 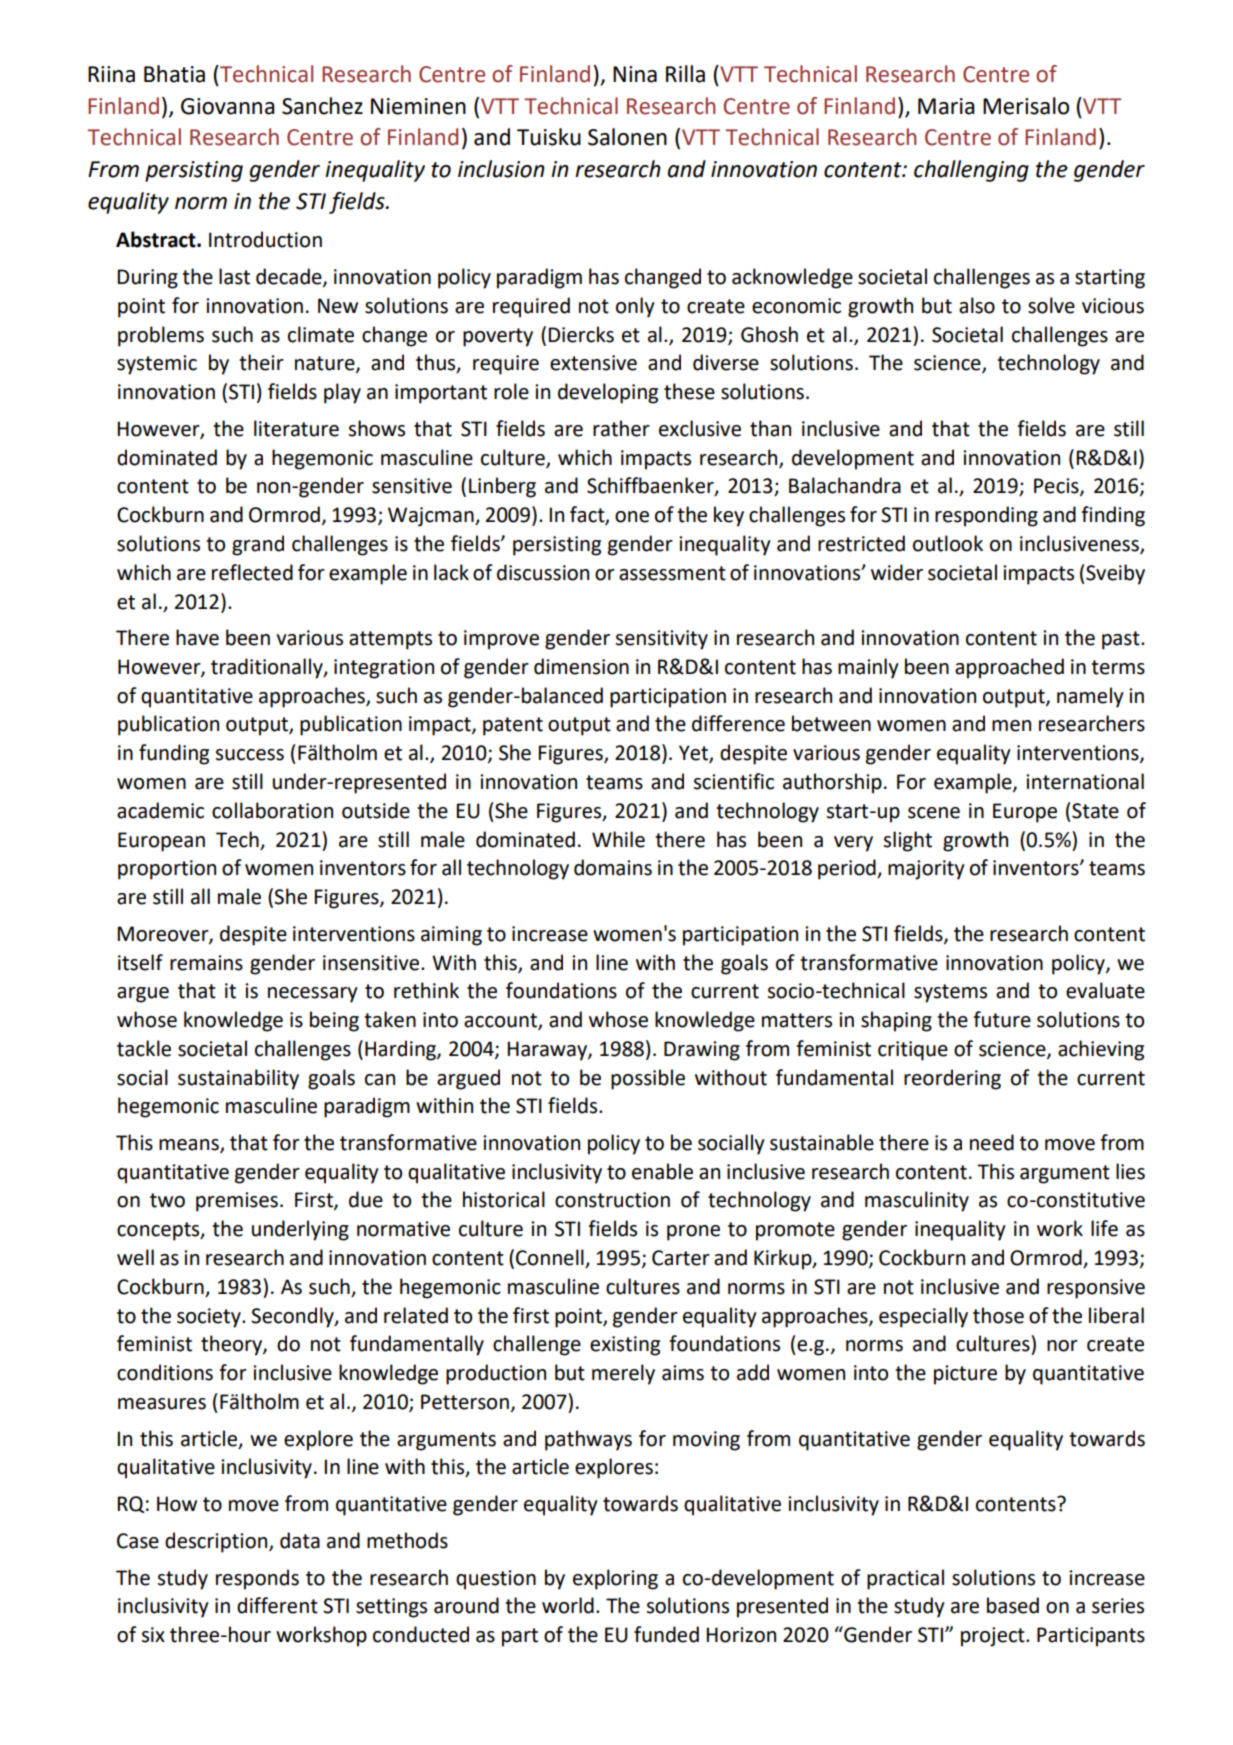 I want to click on premises, so click(x=237, y=1202).
